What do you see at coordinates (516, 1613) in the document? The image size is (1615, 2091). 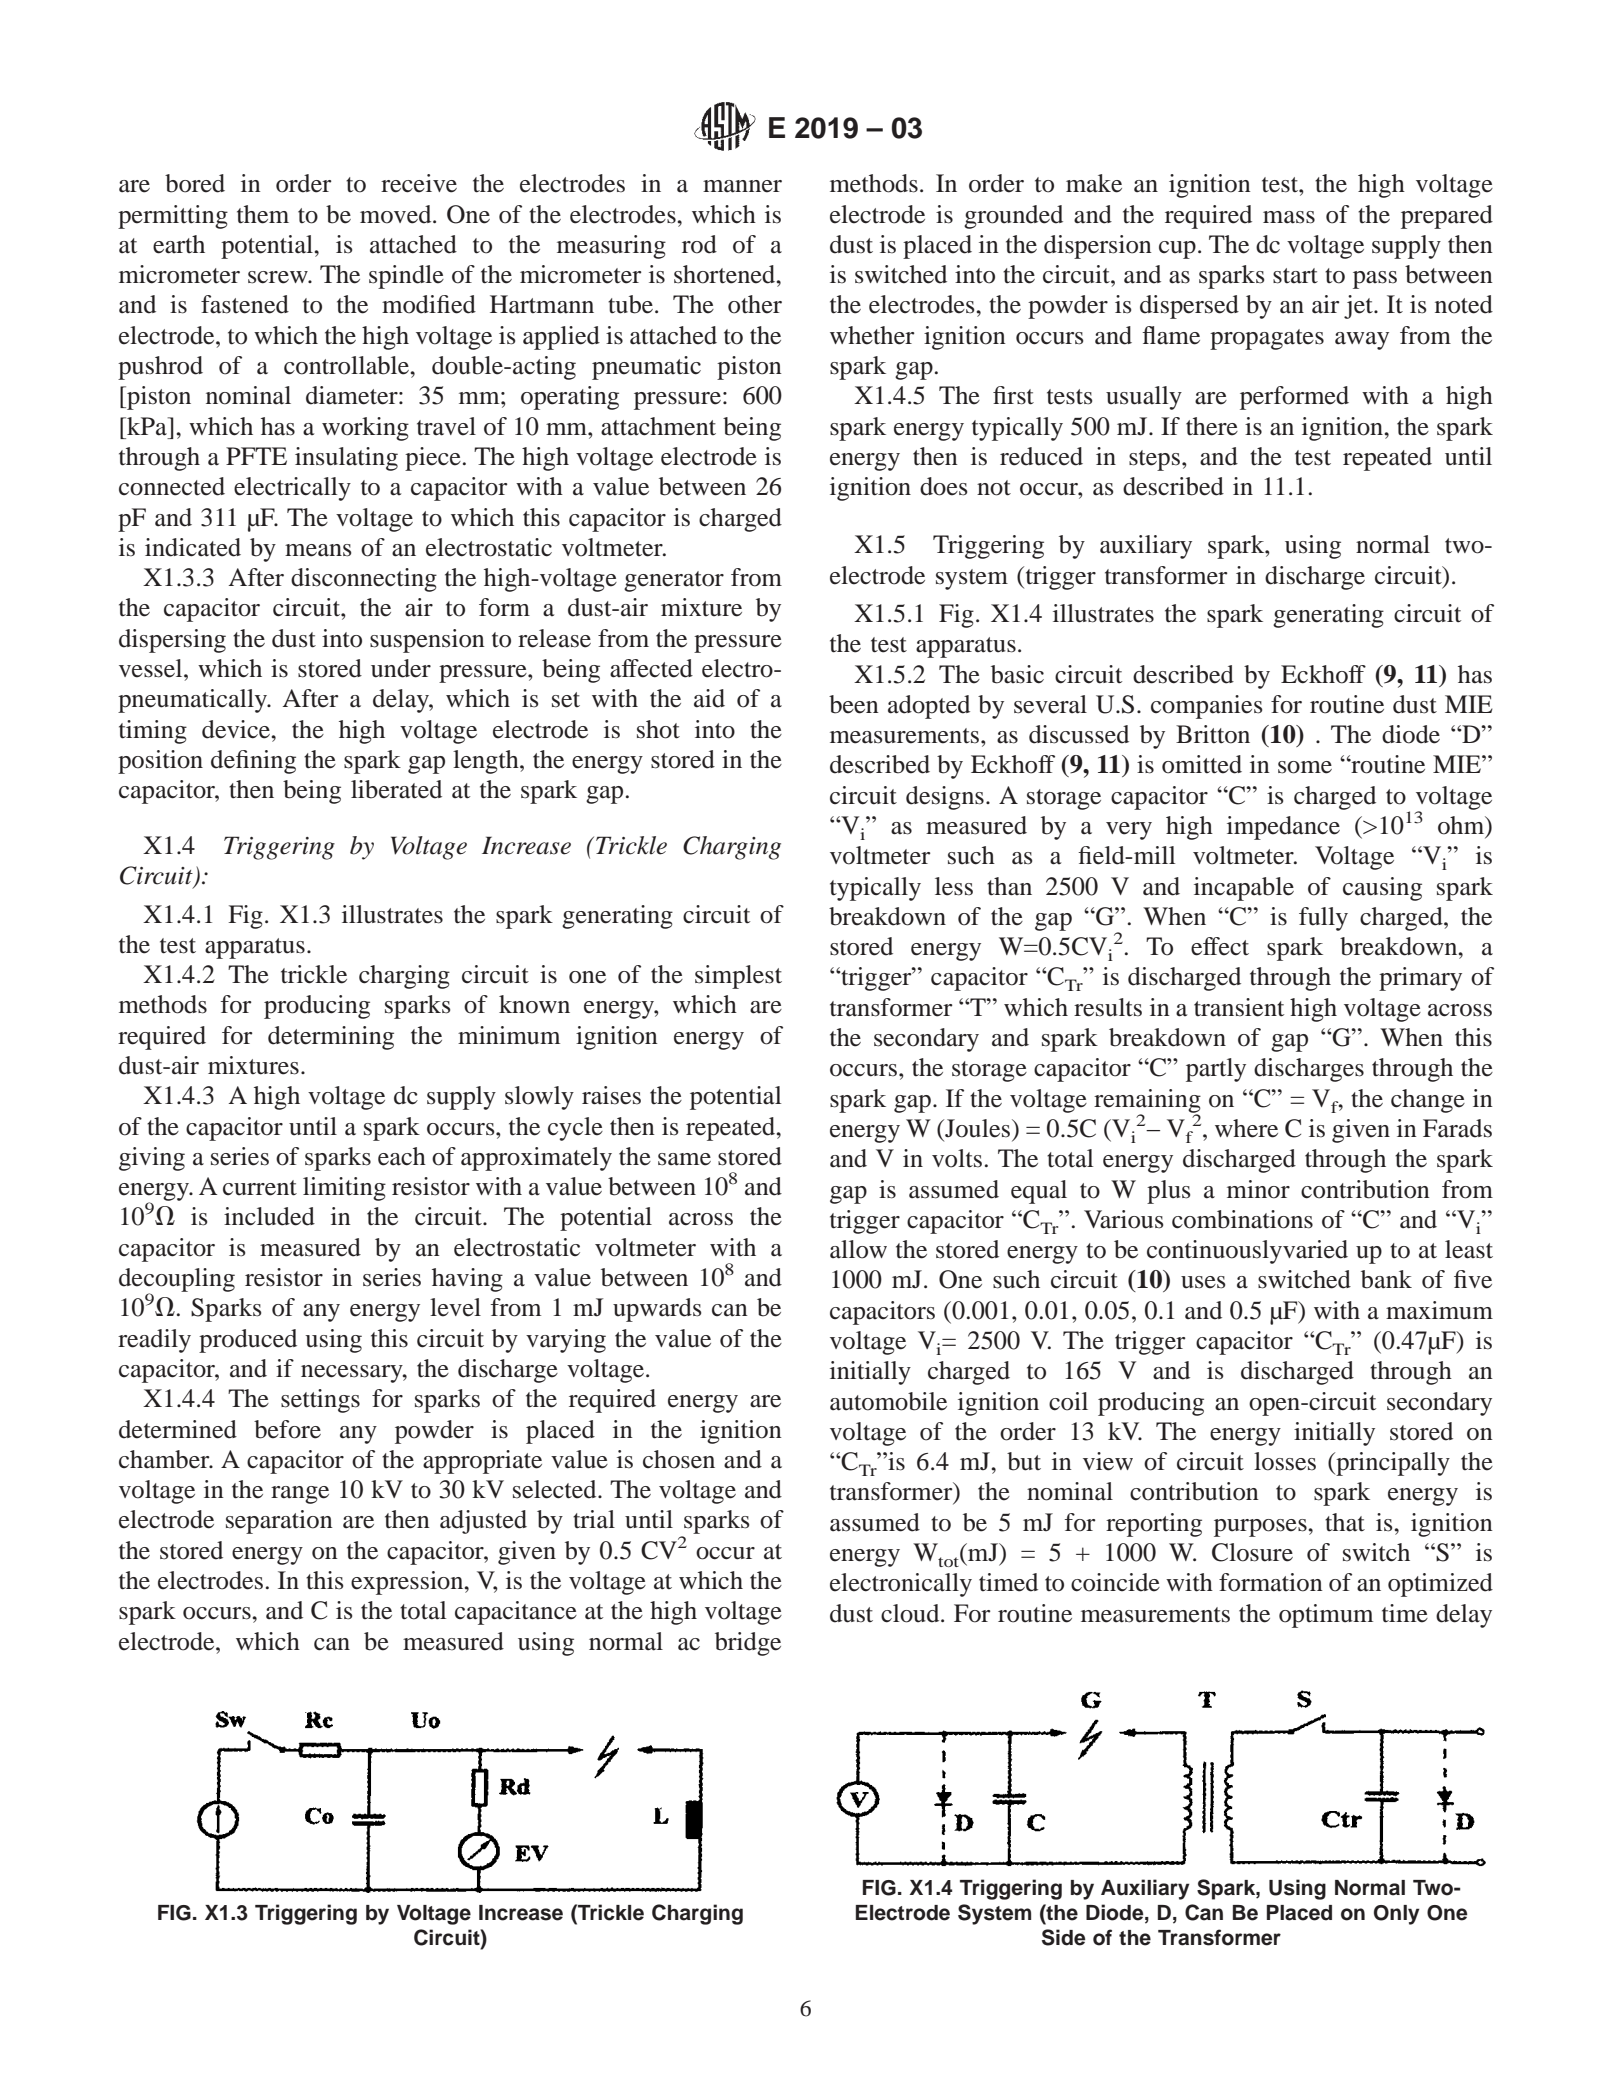 I see `capacitance` at bounding box center [516, 1613].
